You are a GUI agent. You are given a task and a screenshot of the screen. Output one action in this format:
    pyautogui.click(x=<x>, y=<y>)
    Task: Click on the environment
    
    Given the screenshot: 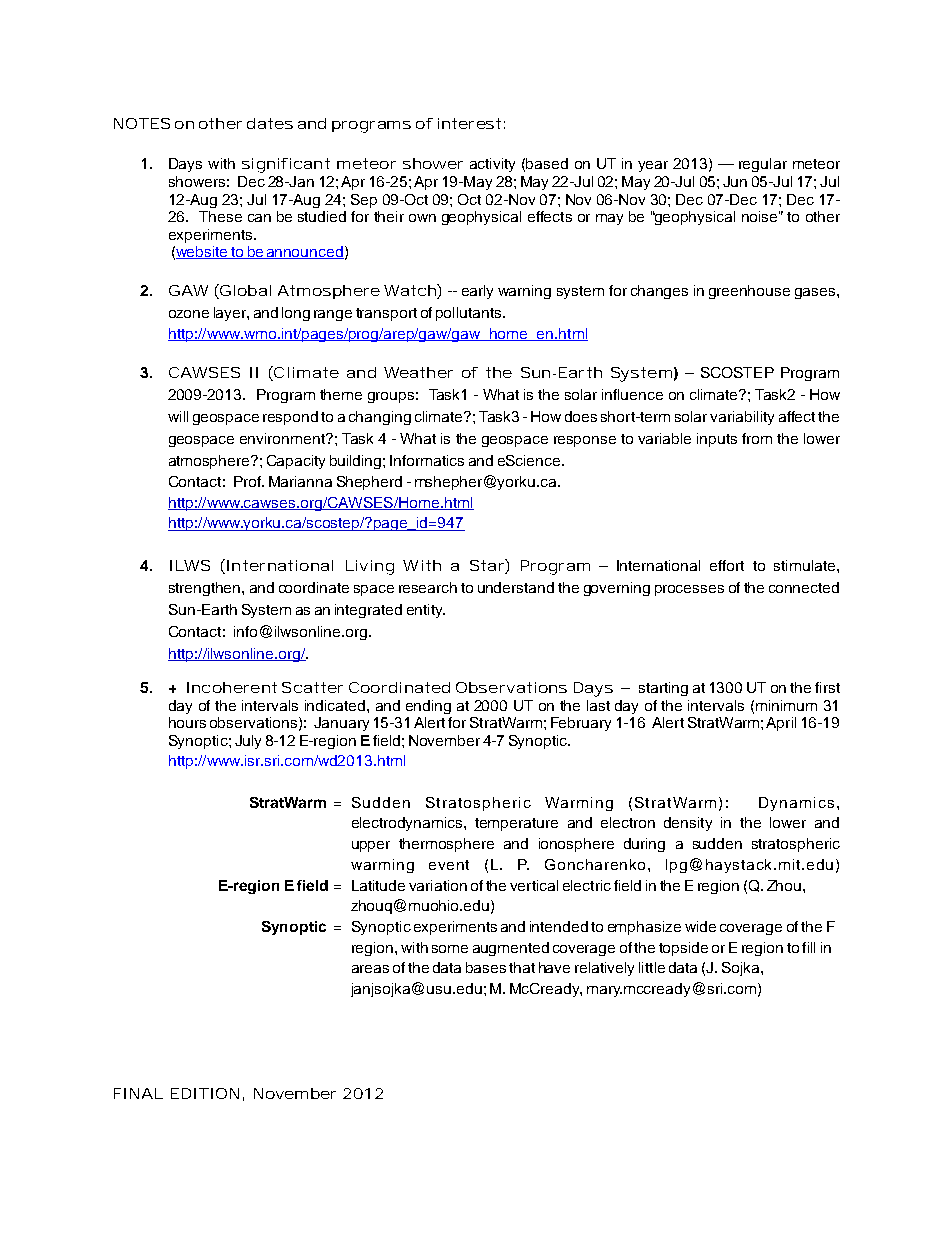 What is the action you would take?
    pyautogui.click(x=283, y=438)
